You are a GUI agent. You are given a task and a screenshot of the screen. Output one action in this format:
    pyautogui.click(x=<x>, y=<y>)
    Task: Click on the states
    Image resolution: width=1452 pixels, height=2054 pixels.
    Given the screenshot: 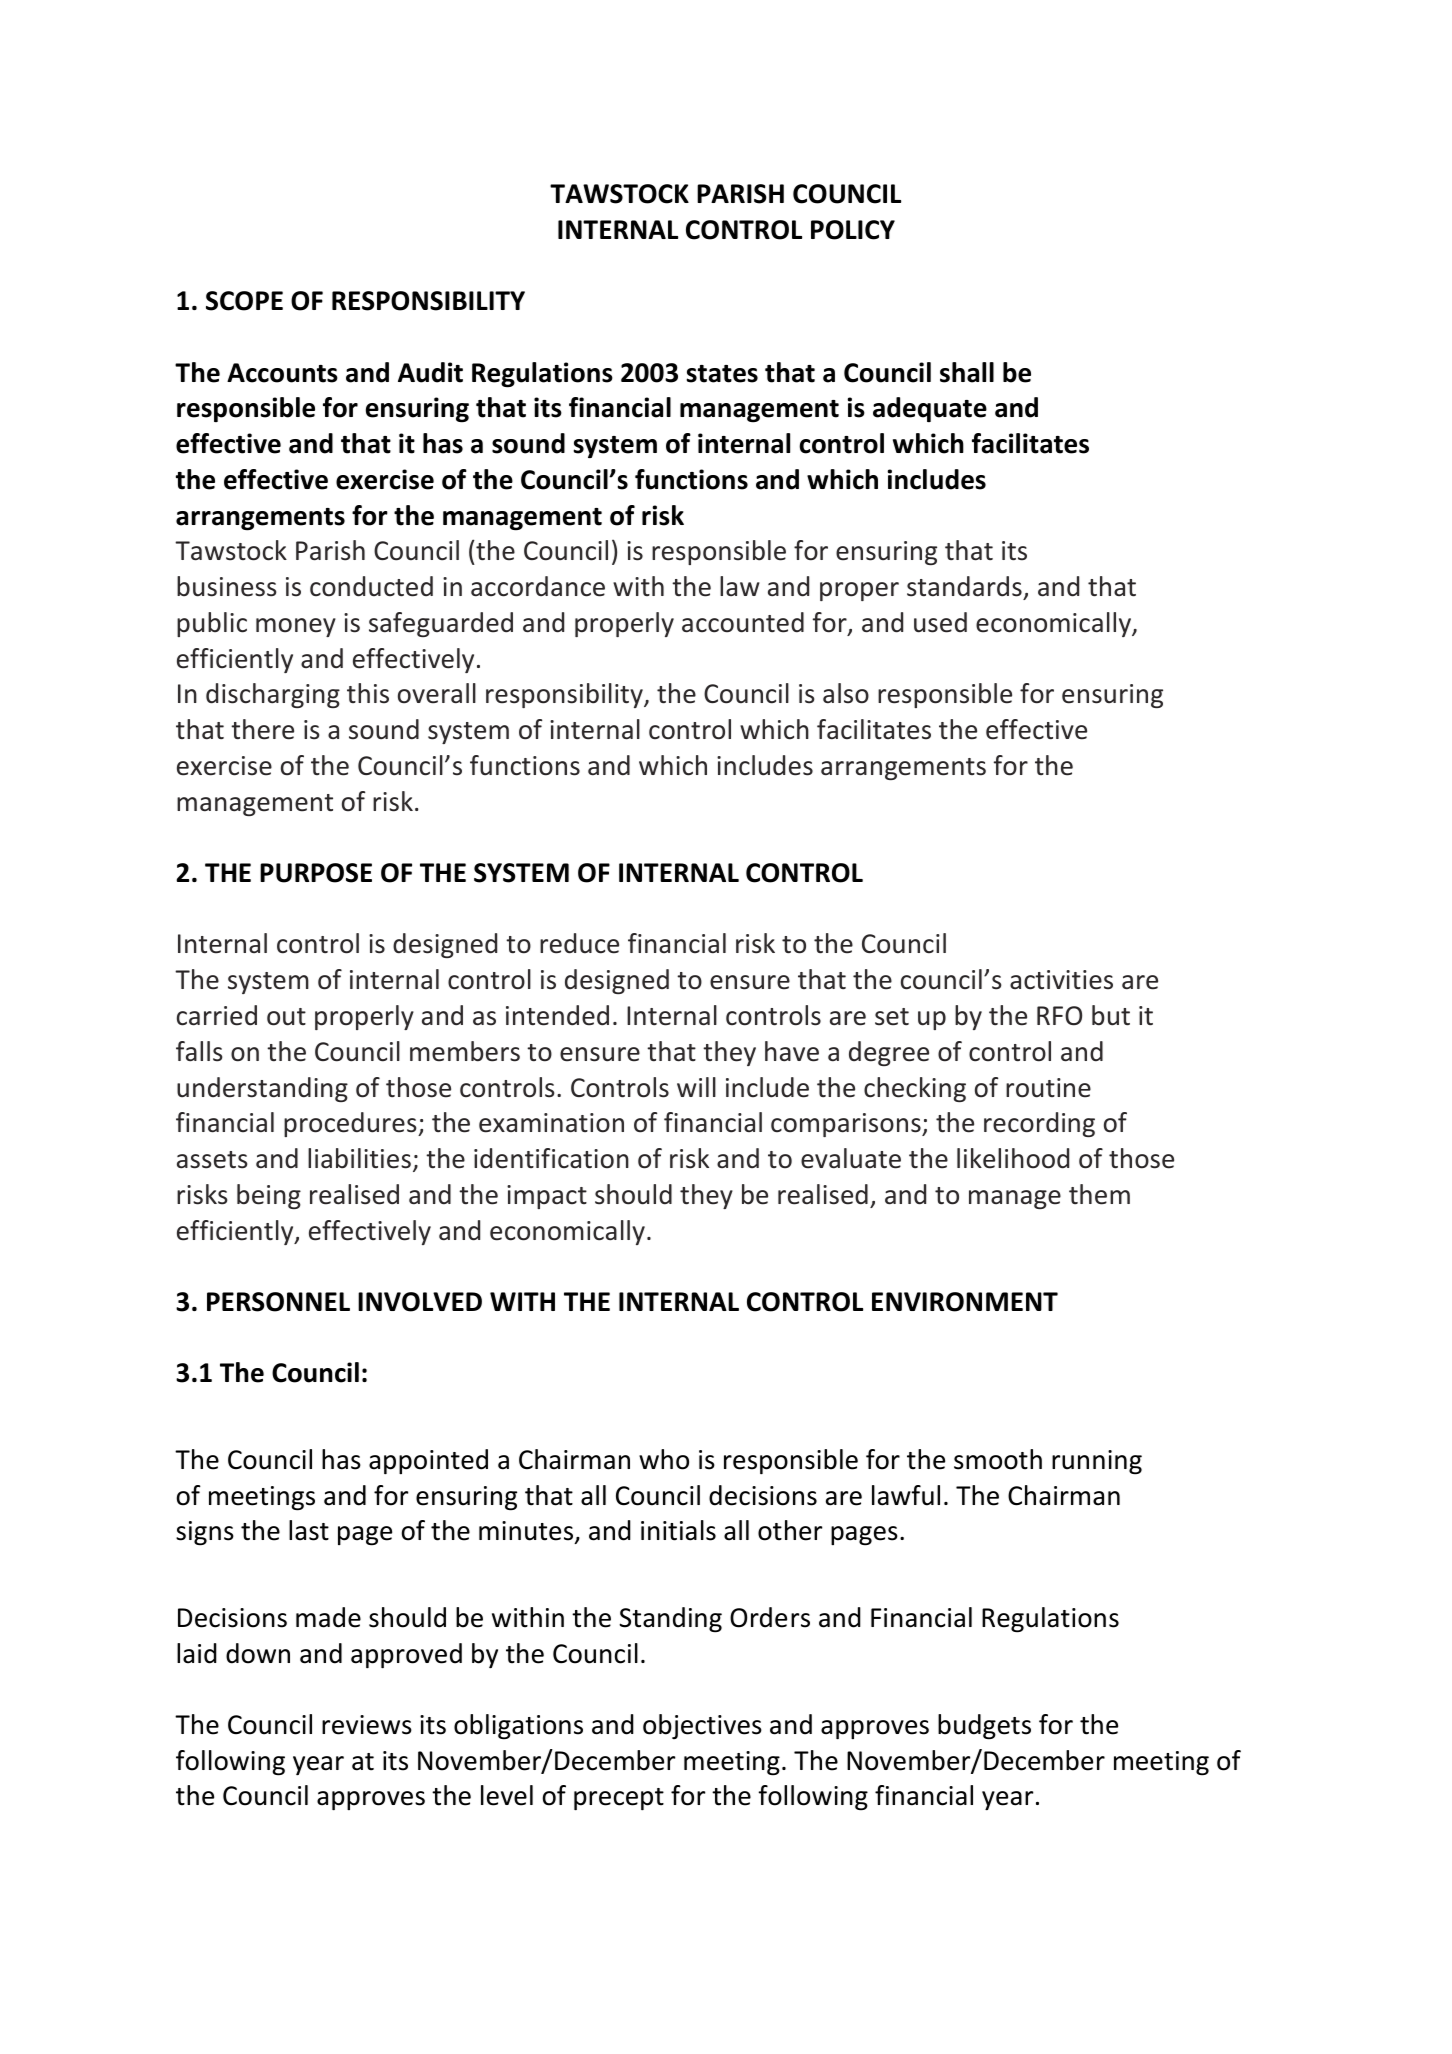 What is the action you would take?
    pyautogui.click(x=722, y=374)
